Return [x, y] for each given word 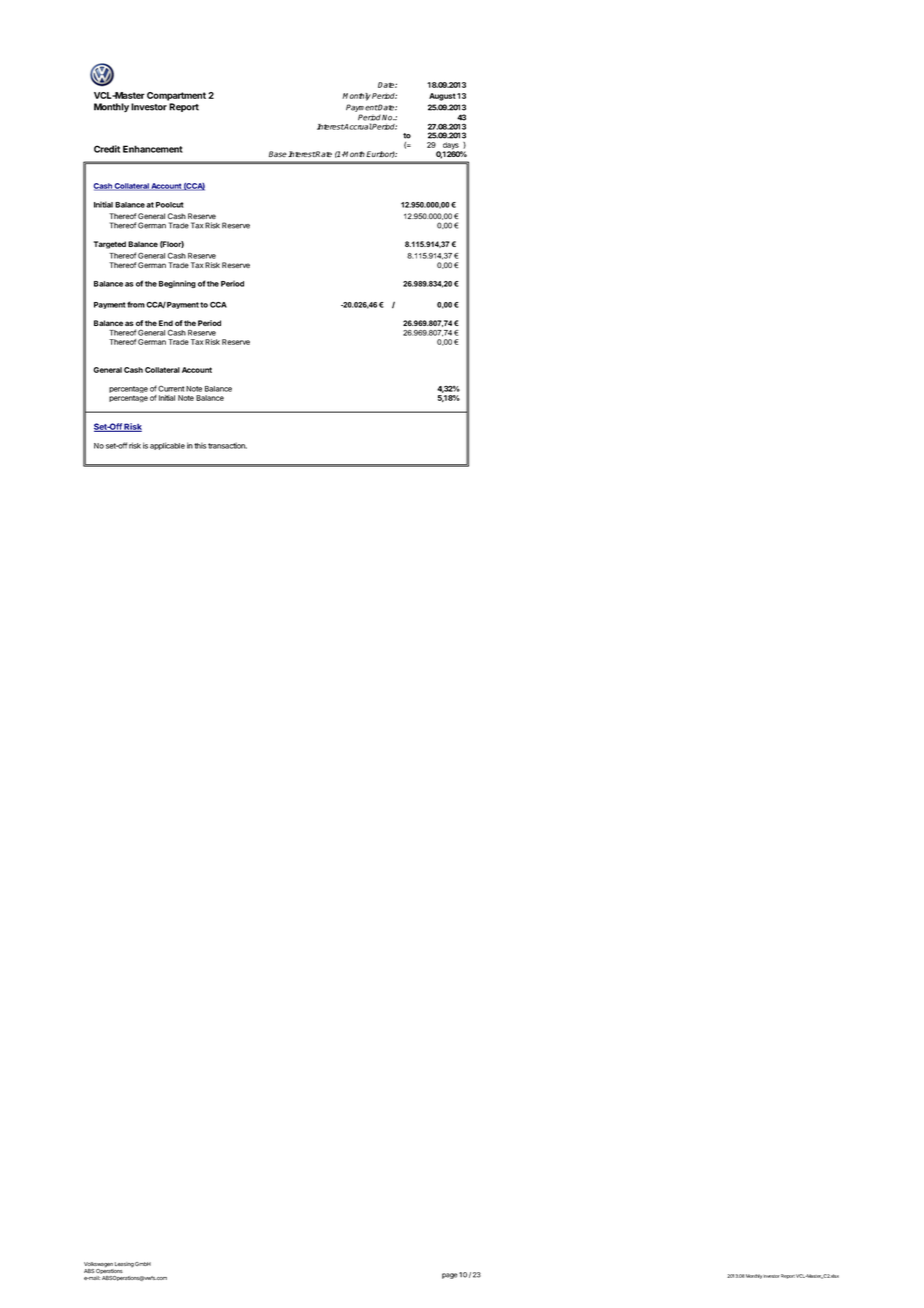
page [449, 1276]
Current [171, 388]
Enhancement [153, 149]
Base [278, 154]
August [442, 97]
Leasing [123, 1266]
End [166, 323]
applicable [167, 446]
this [200, 446]
